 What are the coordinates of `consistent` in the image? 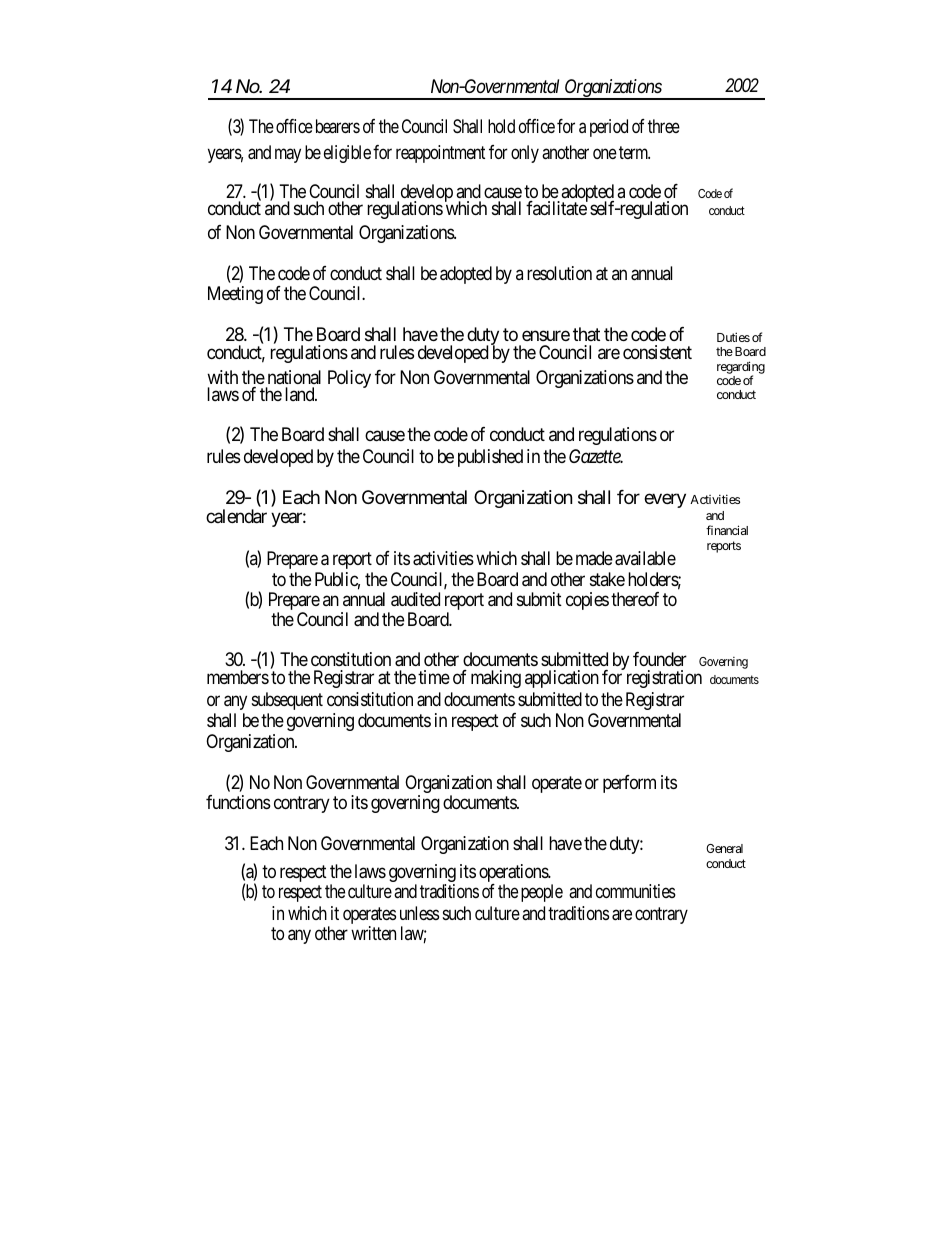 It's located at (657, 352).
